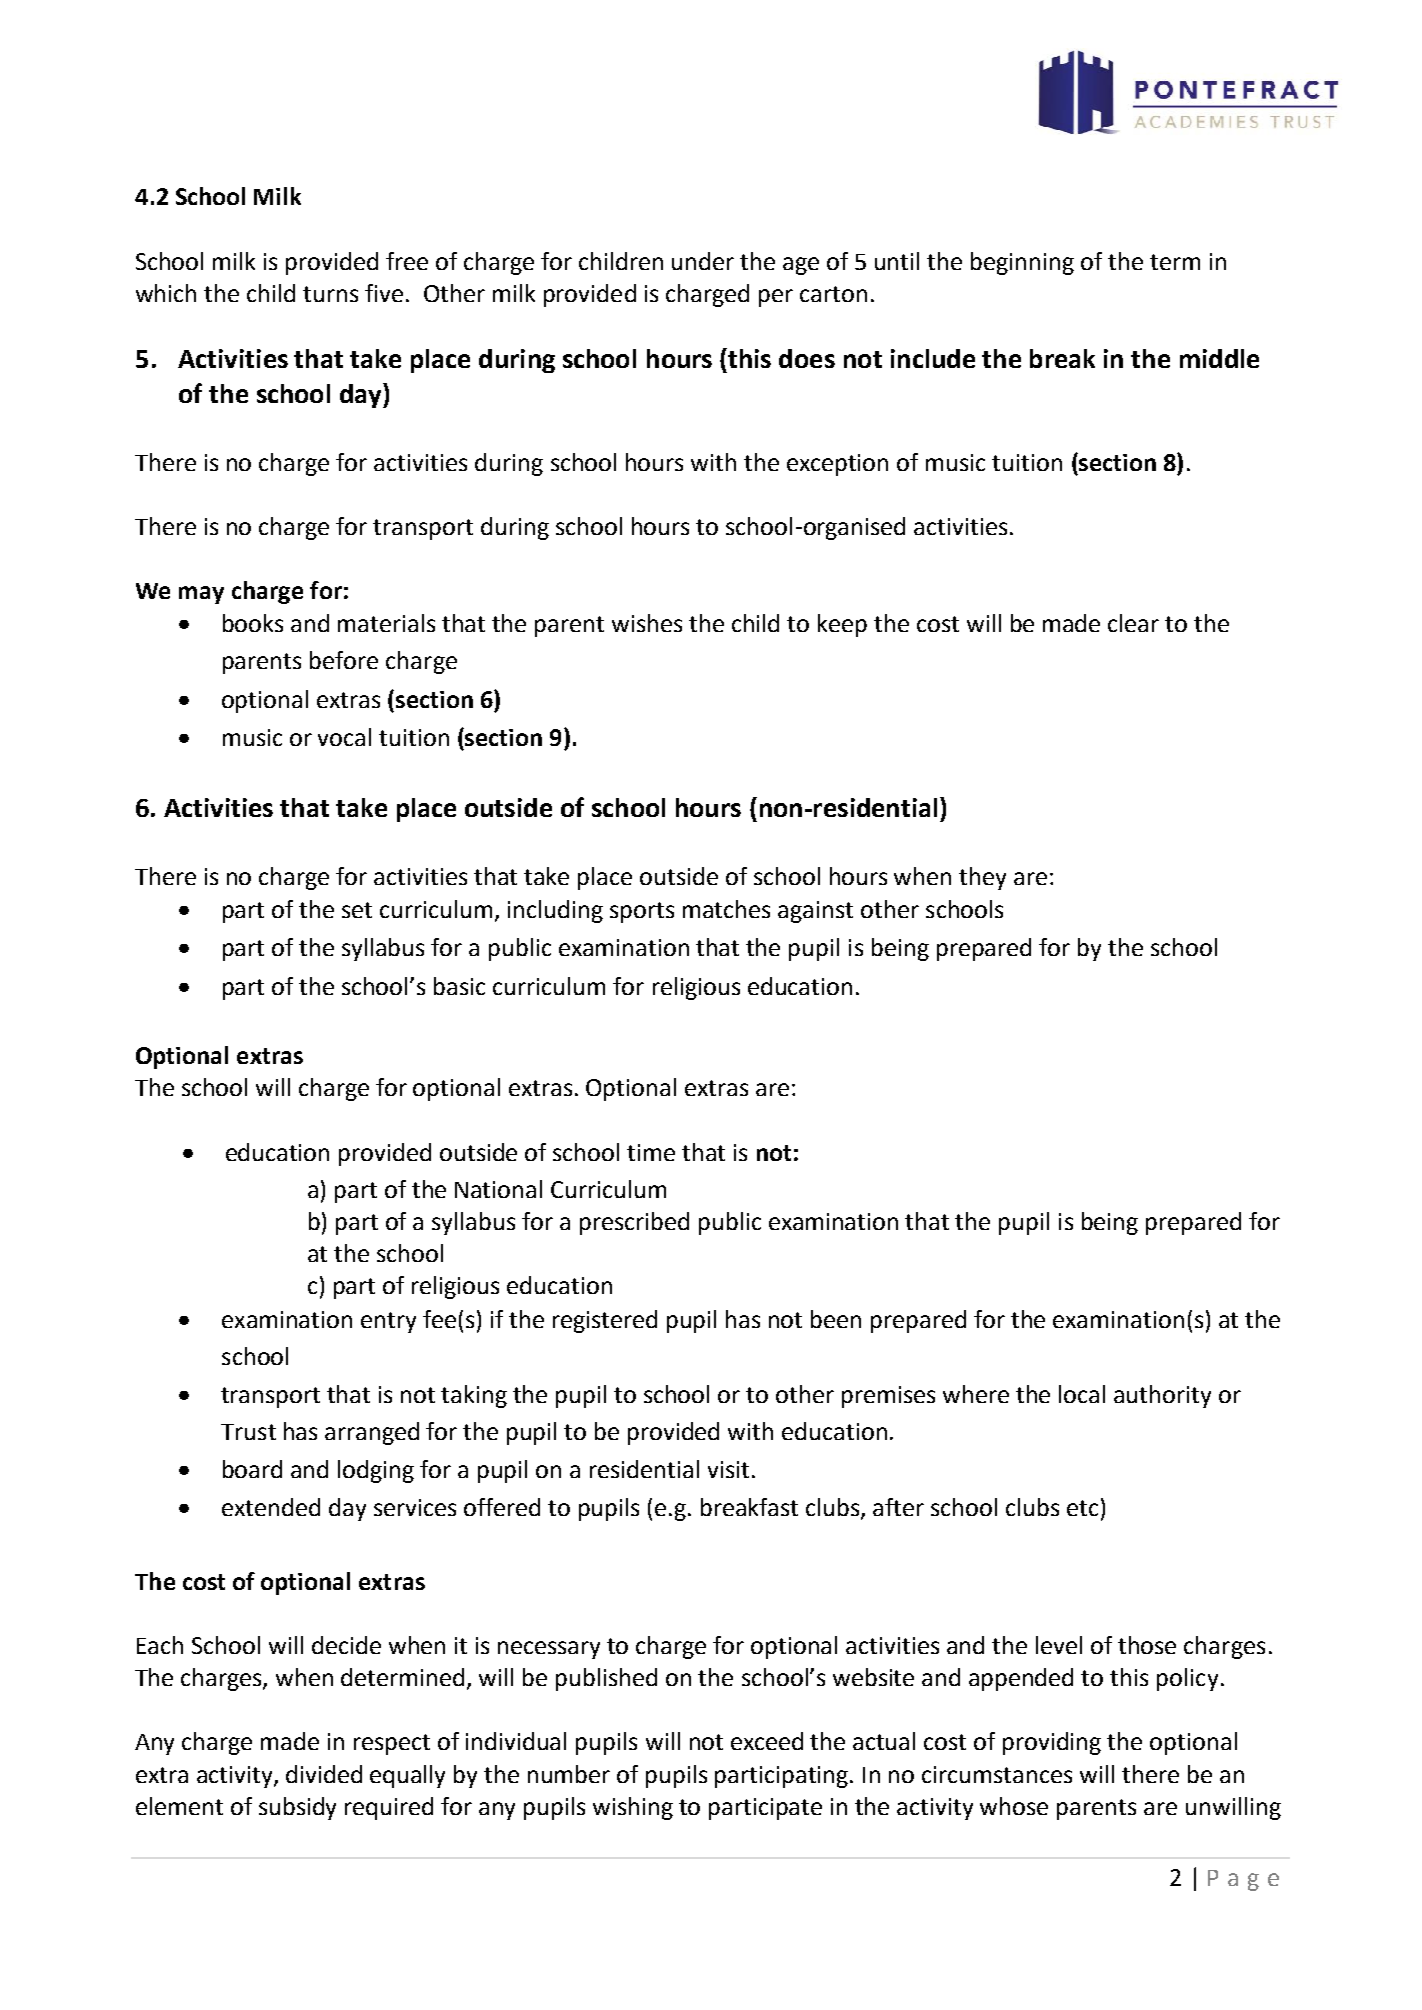 The image size is (1422, 2010). I want to click on beginning, so click(1022, 263).
